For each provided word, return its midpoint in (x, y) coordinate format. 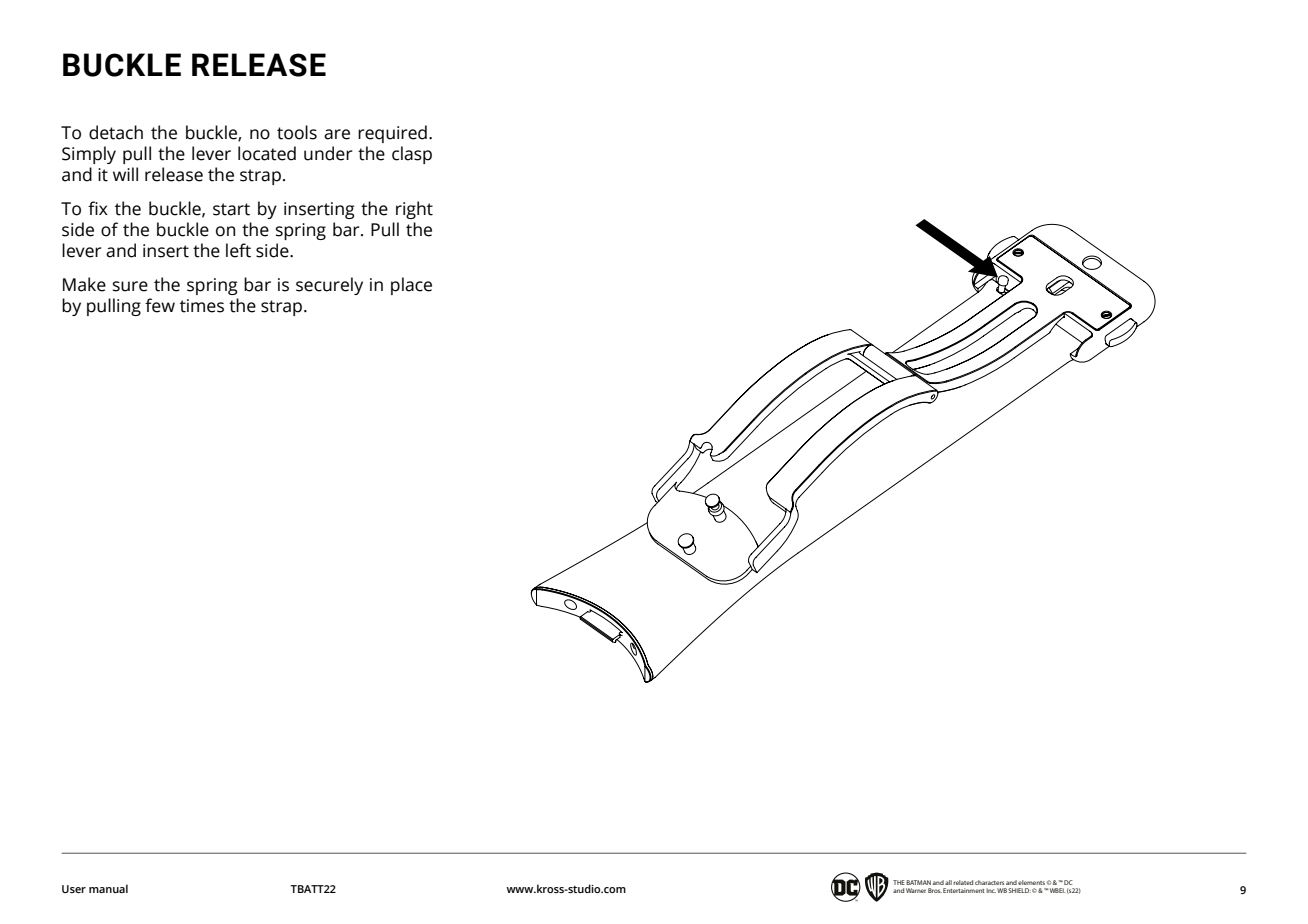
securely (329, 286)
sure (130, 286)
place (411, 286)
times (202, 306)
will (125, 174)
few (160, 305)
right (414, 210)
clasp (412, 155)
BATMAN (918, 882)
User (74, 889)
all (948, 882)
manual (108, 888)
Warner (916, 890)
